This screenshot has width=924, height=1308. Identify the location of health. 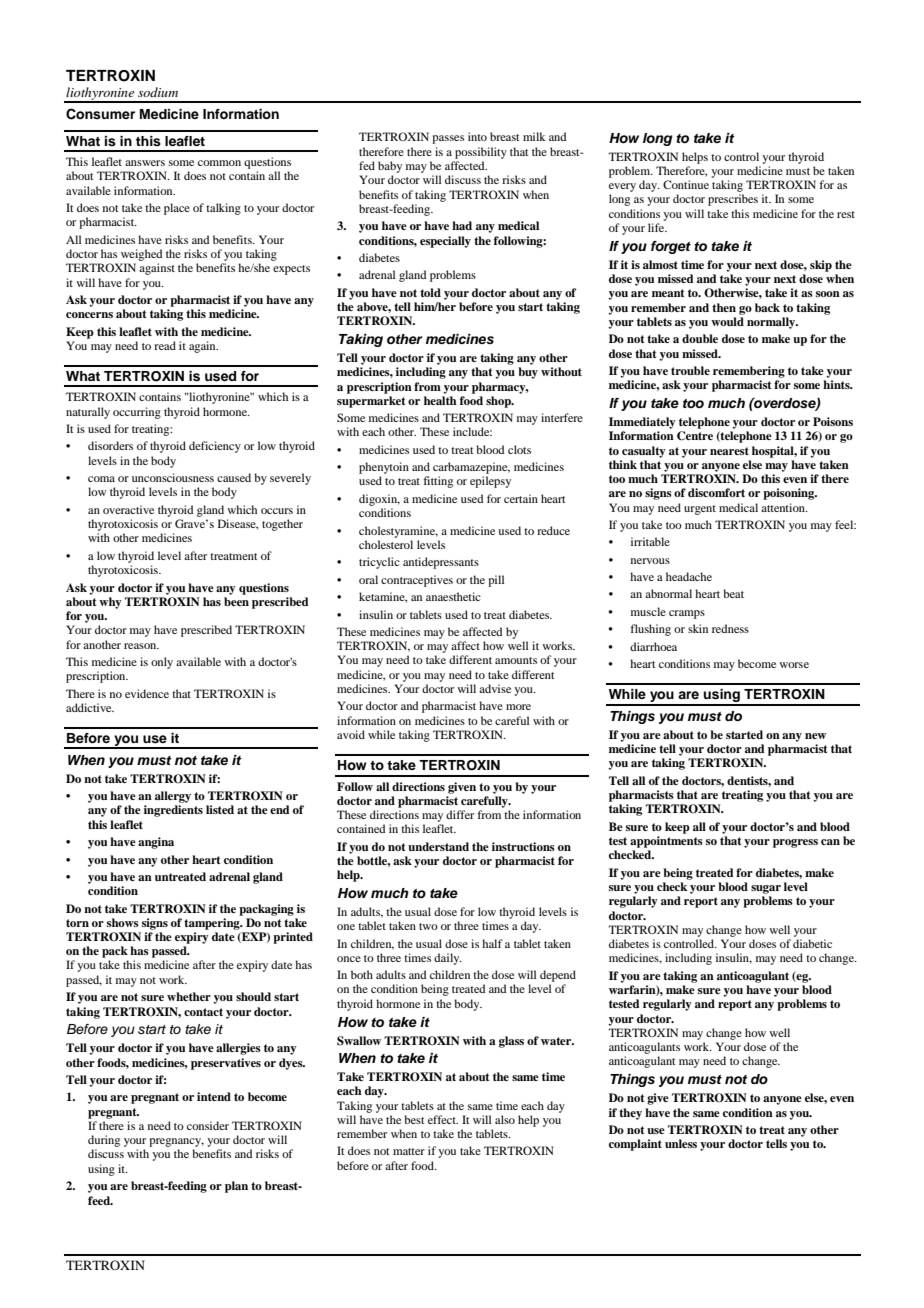
(440, 400).
